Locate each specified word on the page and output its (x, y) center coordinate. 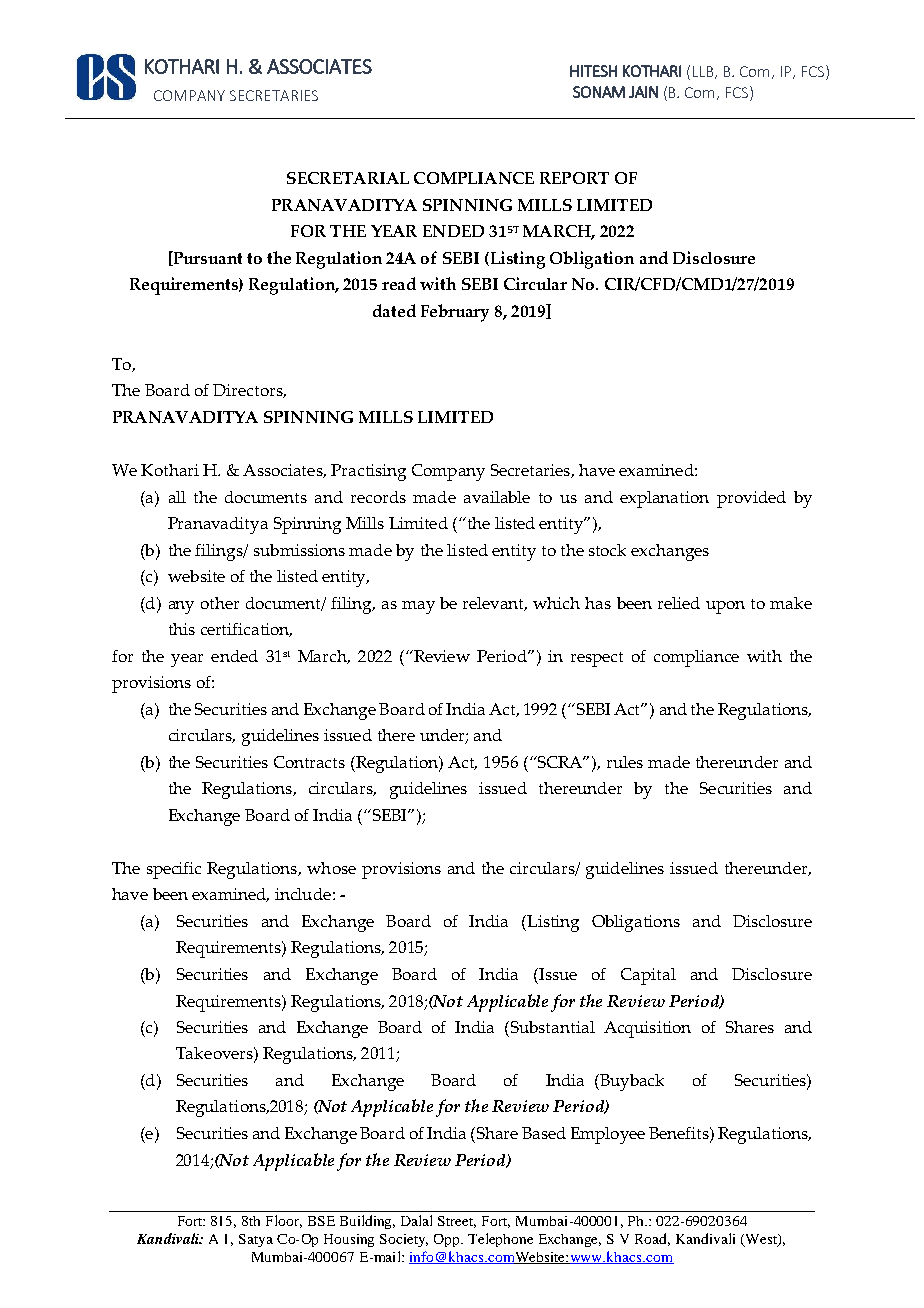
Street (457, 1222)
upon (725, 607)
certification (246, 630)
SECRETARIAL (348, 178)
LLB (704, 72)
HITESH (593, 71)
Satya (256, 1240)
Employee (608, 1135)
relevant (495, 604)
